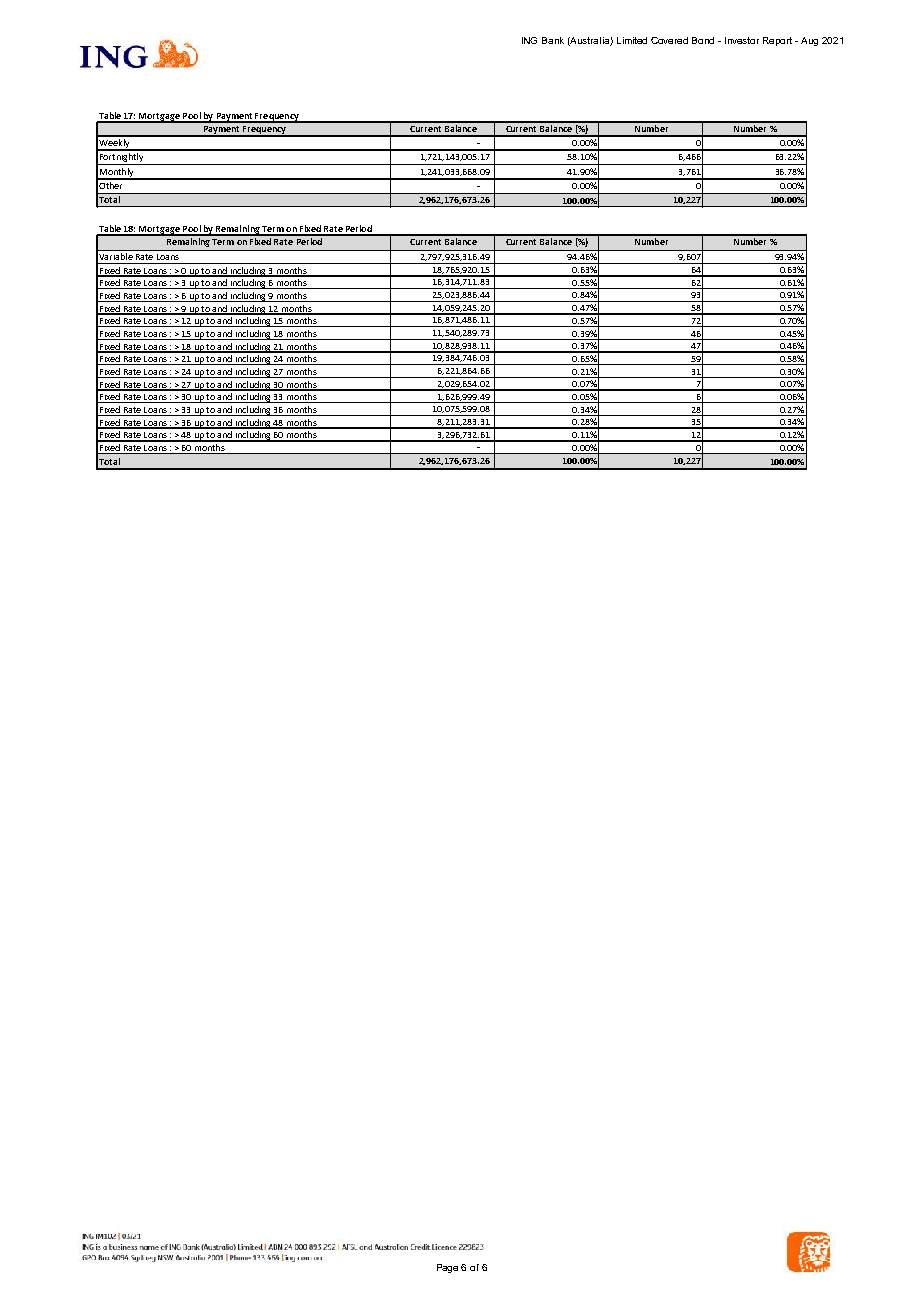 The image size is (924, 1308). What do you see at coordinates (809, 41) in the page?
I see `Aug` at bounding box center [809, 41].
